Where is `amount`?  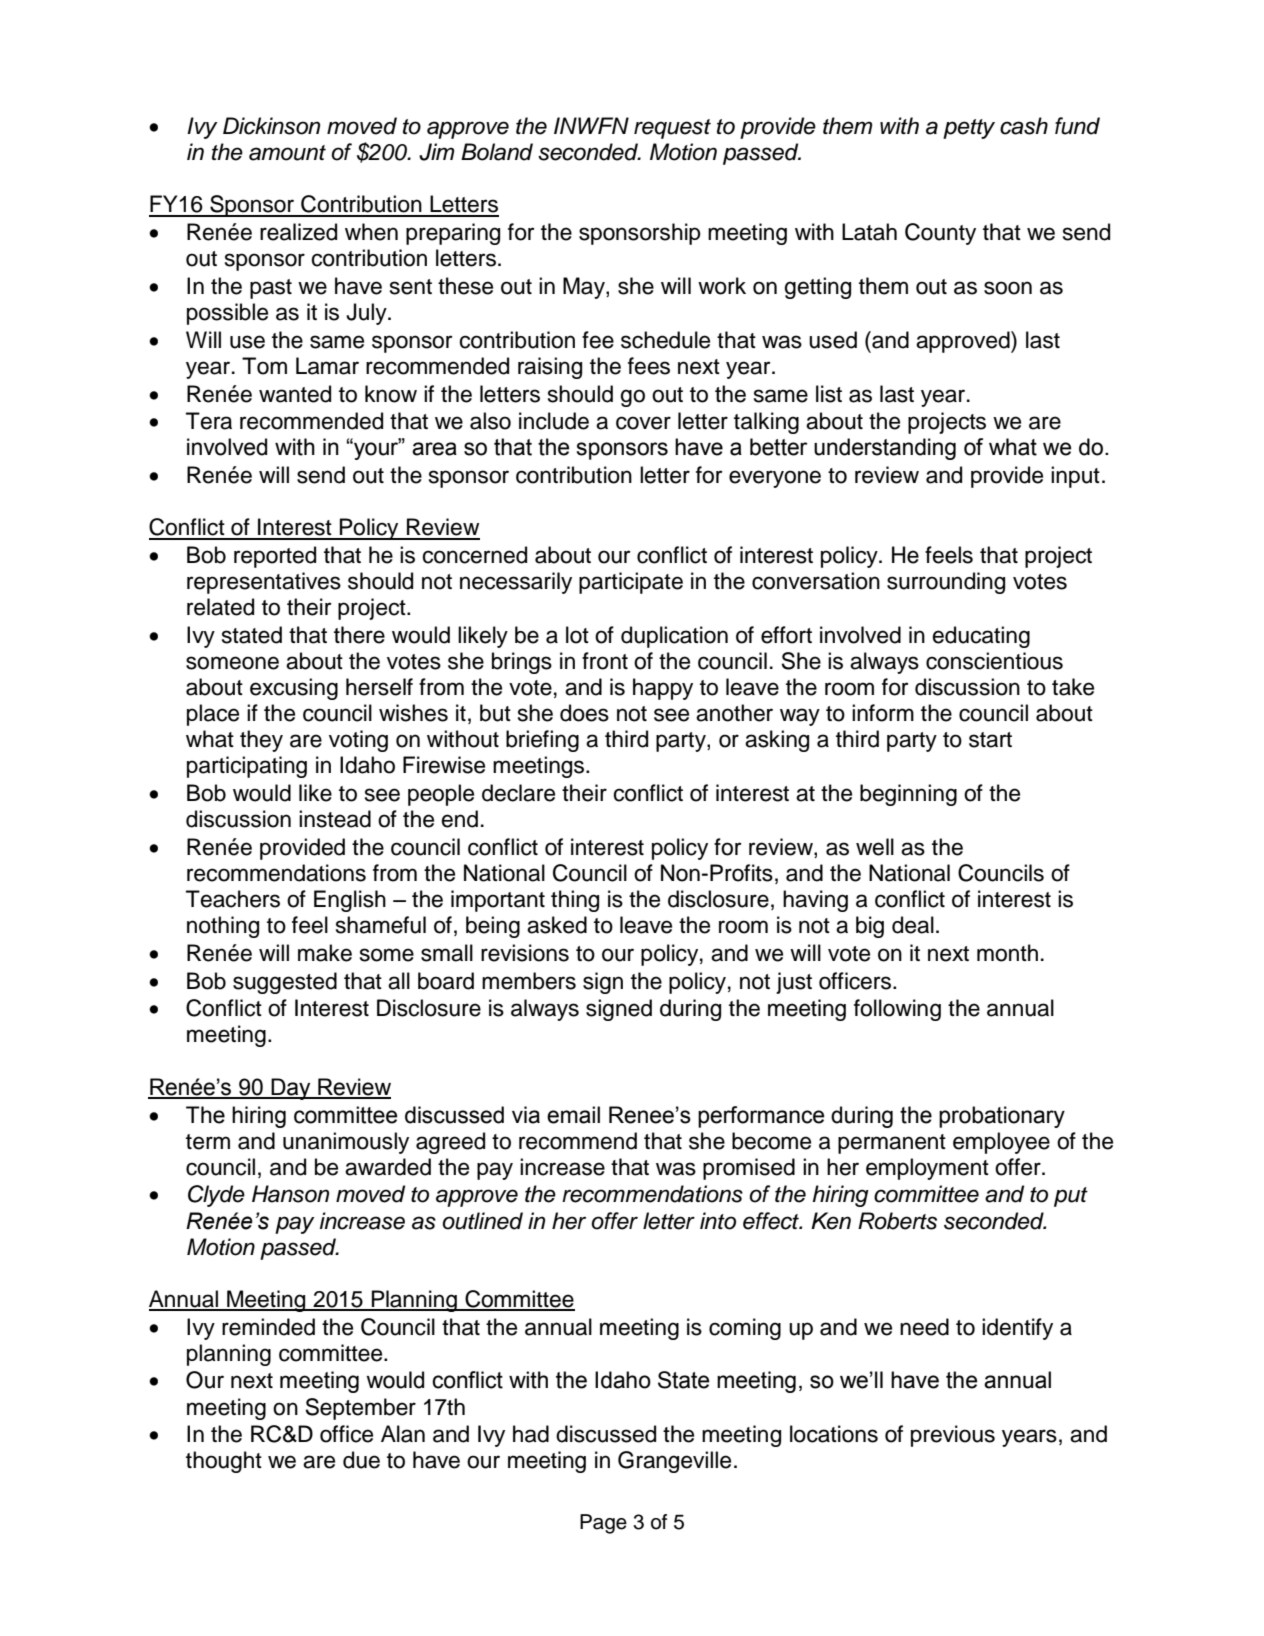
amount is located at coordinates (287, 153).
